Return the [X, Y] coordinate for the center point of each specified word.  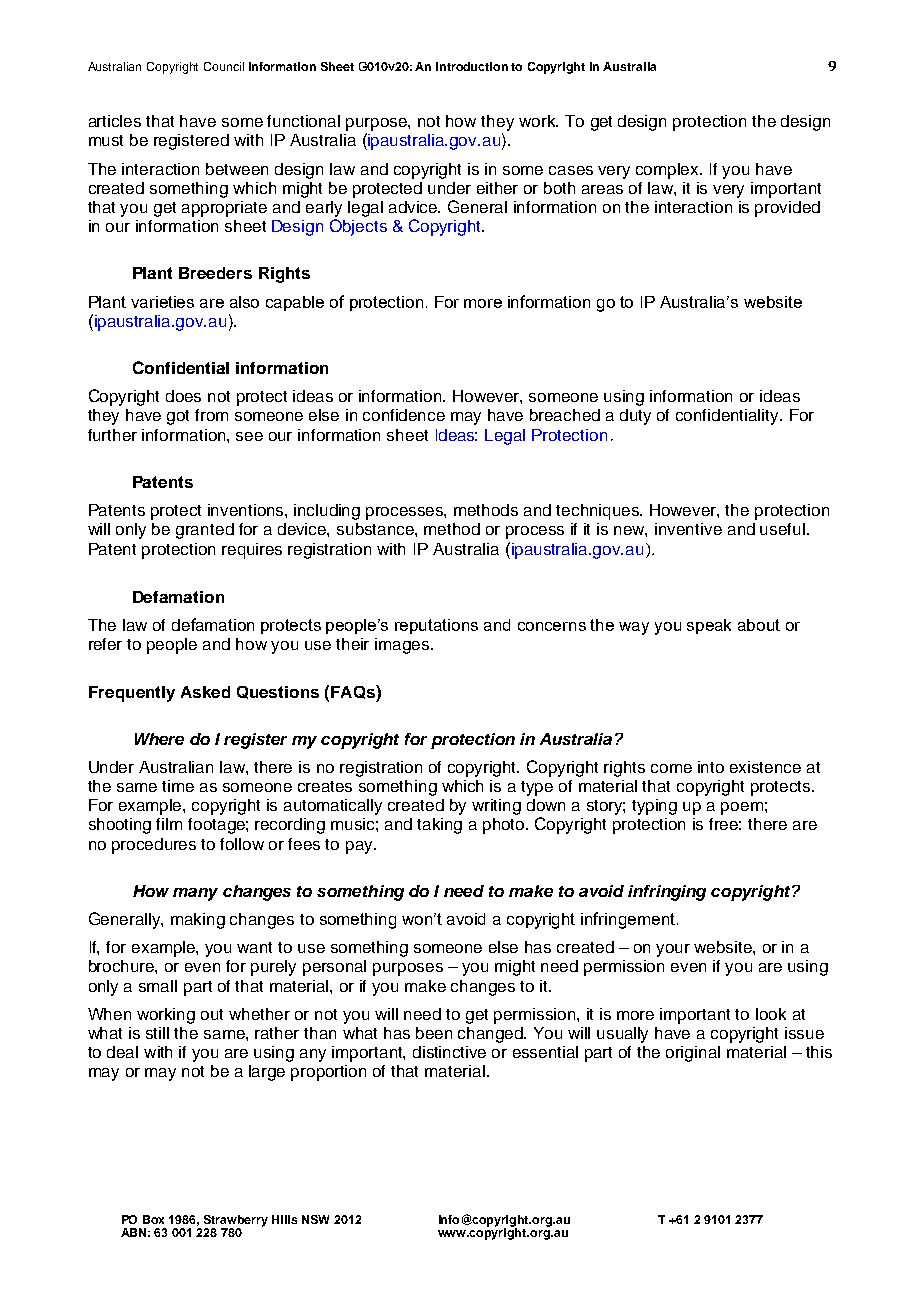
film [169, 824]
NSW [315, 1219]
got [178, 417]
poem [742, 808]
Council [224, 66]
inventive [688, 529]
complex [669, 171]
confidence [404, 415]
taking [439, 826]
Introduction [472, 66]
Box [153, 1219]
